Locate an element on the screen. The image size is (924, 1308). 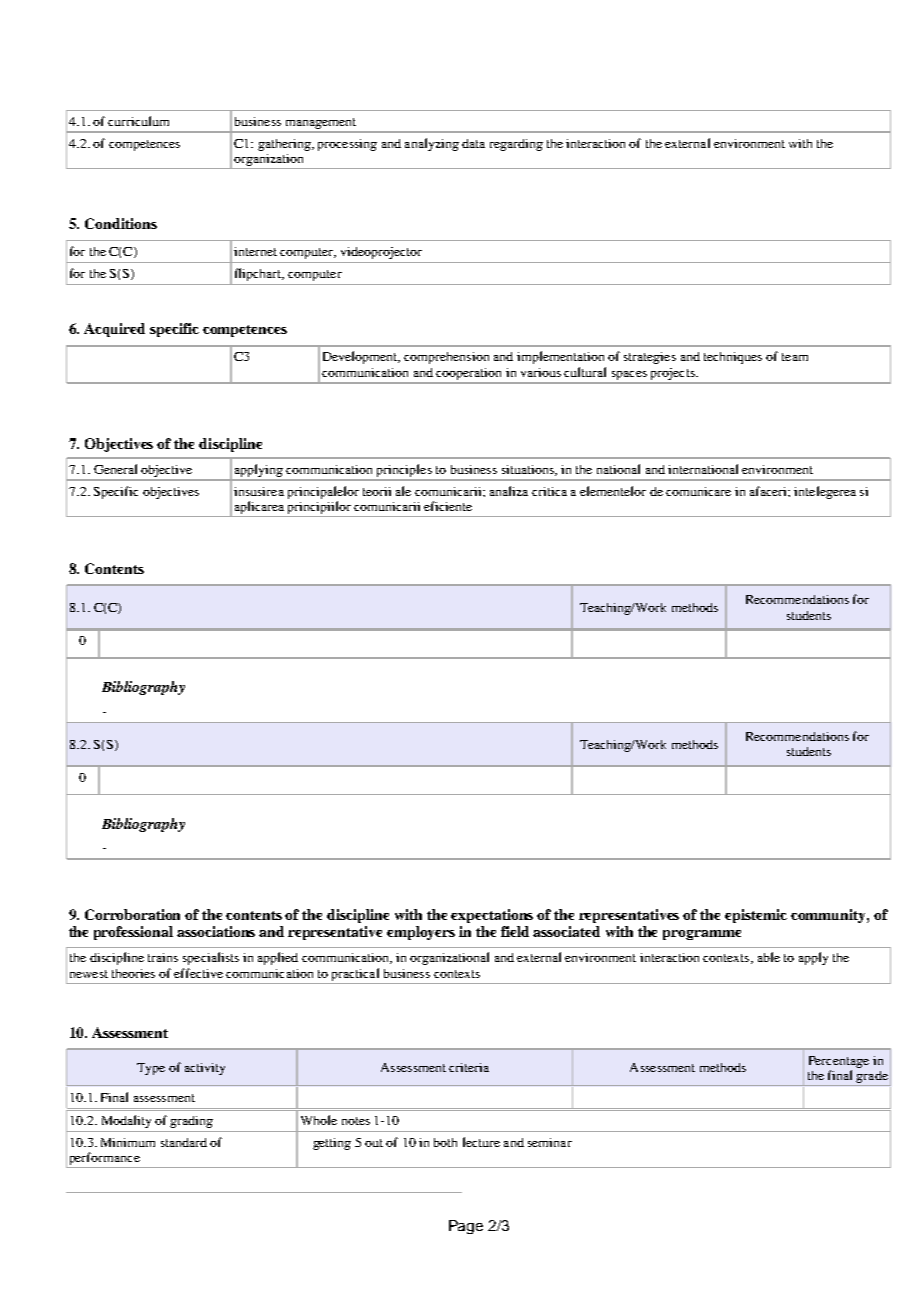
data is located at coordinates (473, 143).
